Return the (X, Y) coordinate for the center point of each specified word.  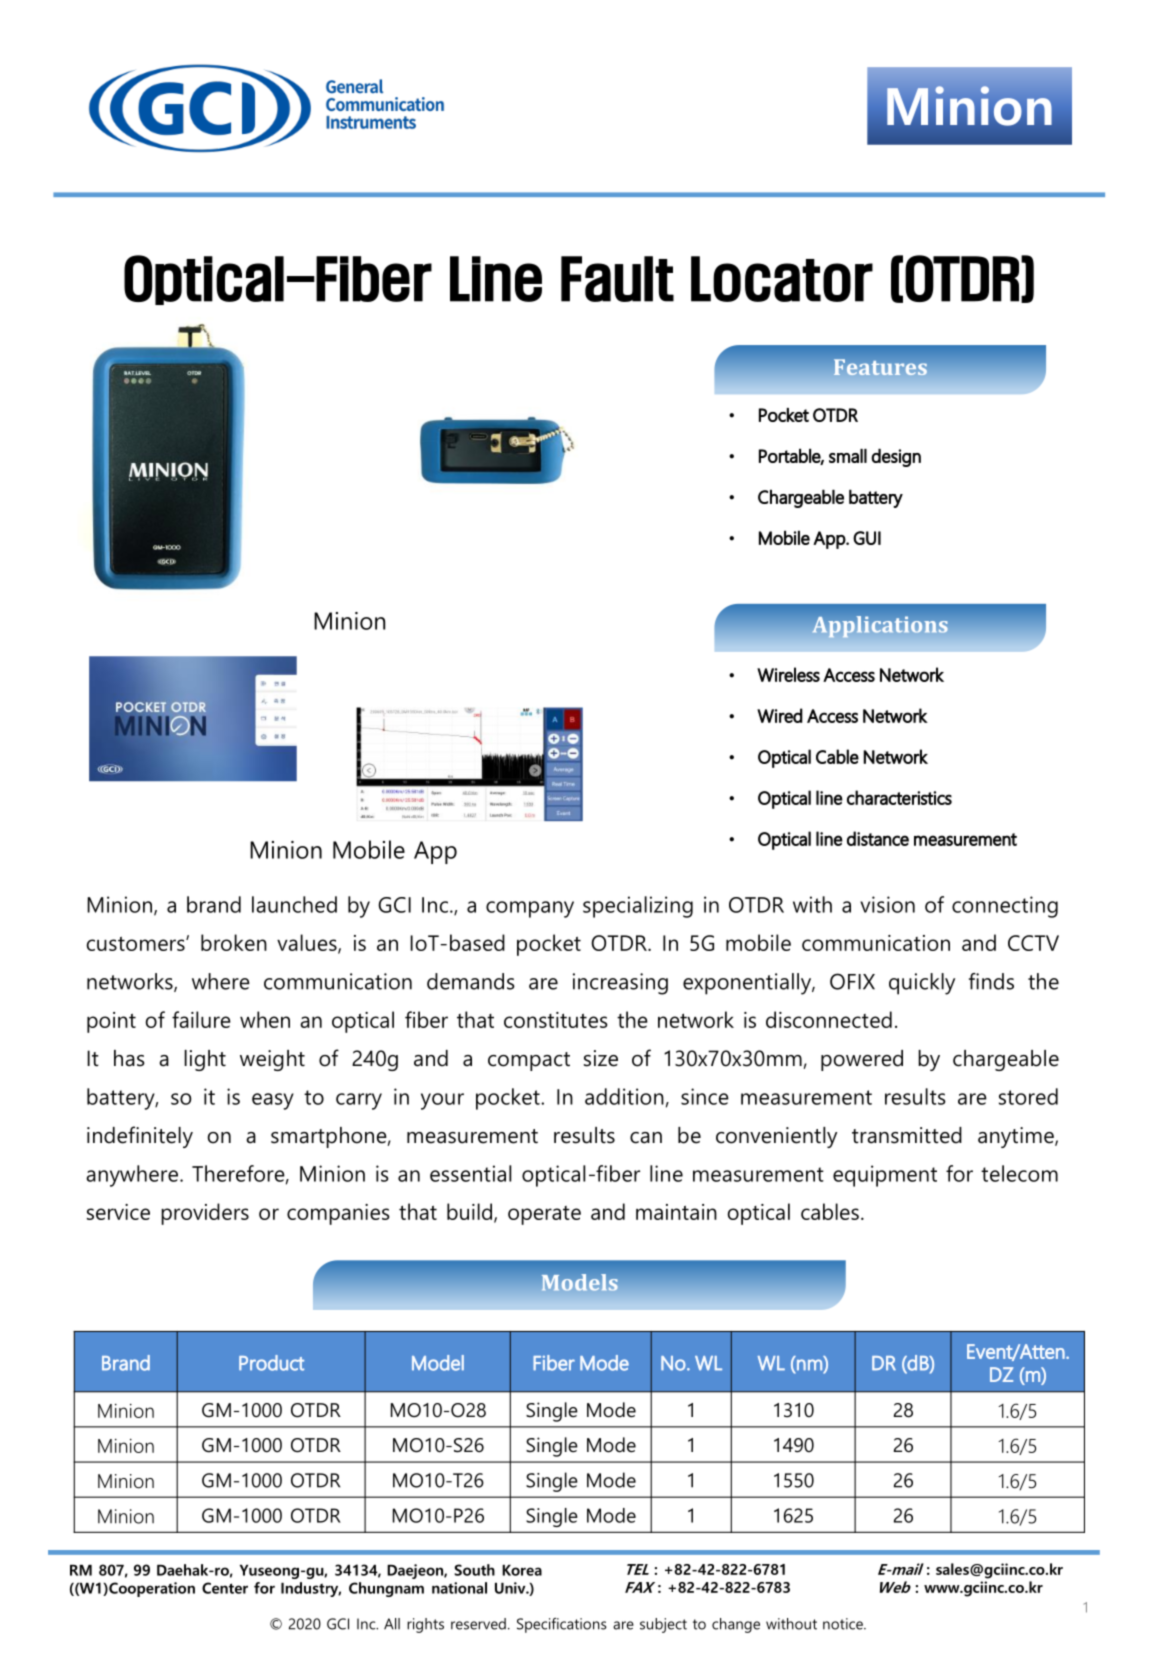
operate (544, 1215)
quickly (922, 984)
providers (205, 1214)
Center (225, 1588)
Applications (880, 627)
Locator (782, 279)
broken (234, 942)
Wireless (788, 674)
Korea (522, 1570)
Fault (617, 279)
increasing (620, 984)
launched (294, 904)
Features (880, 367)
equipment (885, 1176)
